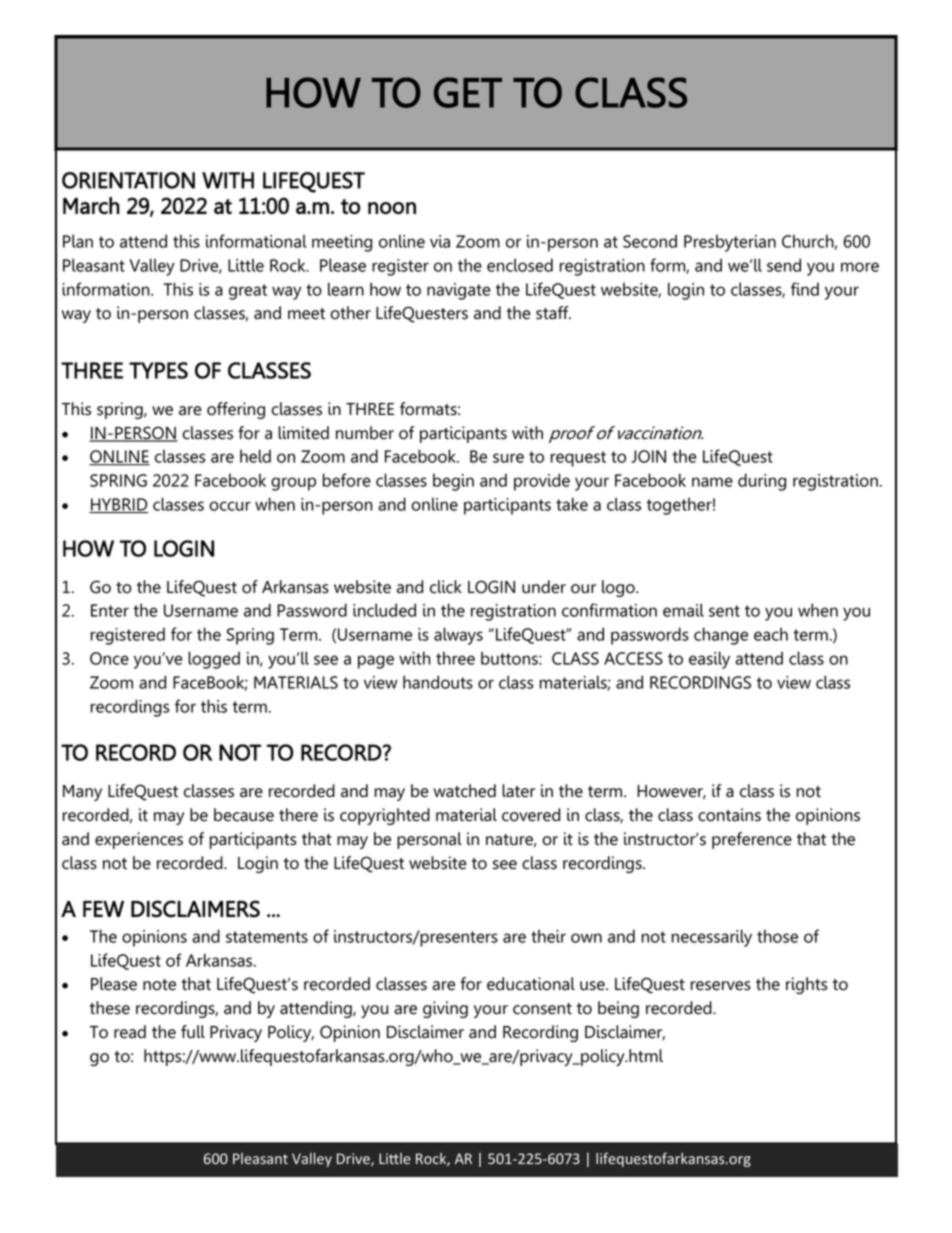  What do you see at coordinates (128, 180) in the screenshot?
I see `ORIENTATION` at bounding box center [128, 180].
